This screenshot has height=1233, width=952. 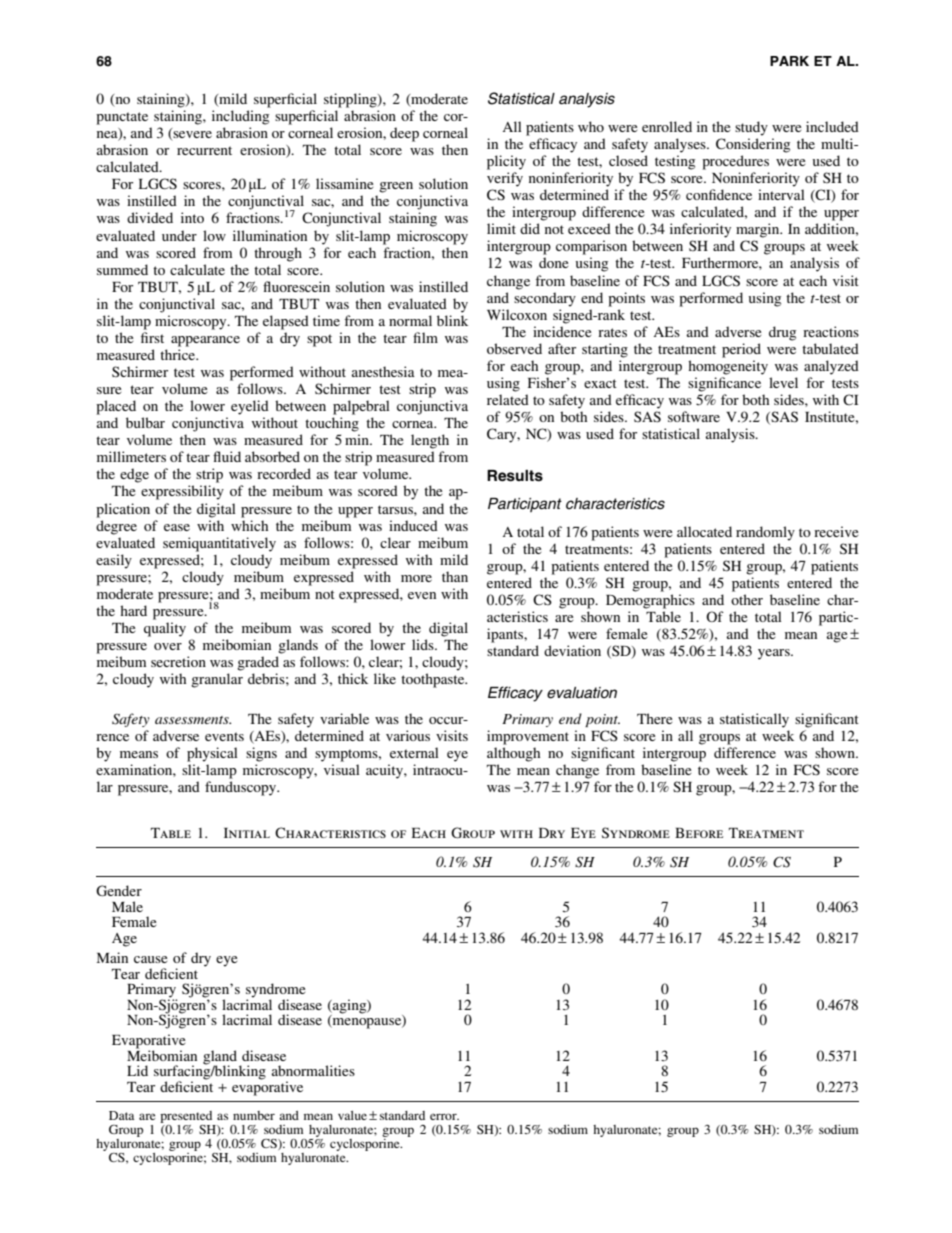 What do you see at coordinates (254, 1115) in the screenshot?
I see `number` at bounding box center [254, 1115].
